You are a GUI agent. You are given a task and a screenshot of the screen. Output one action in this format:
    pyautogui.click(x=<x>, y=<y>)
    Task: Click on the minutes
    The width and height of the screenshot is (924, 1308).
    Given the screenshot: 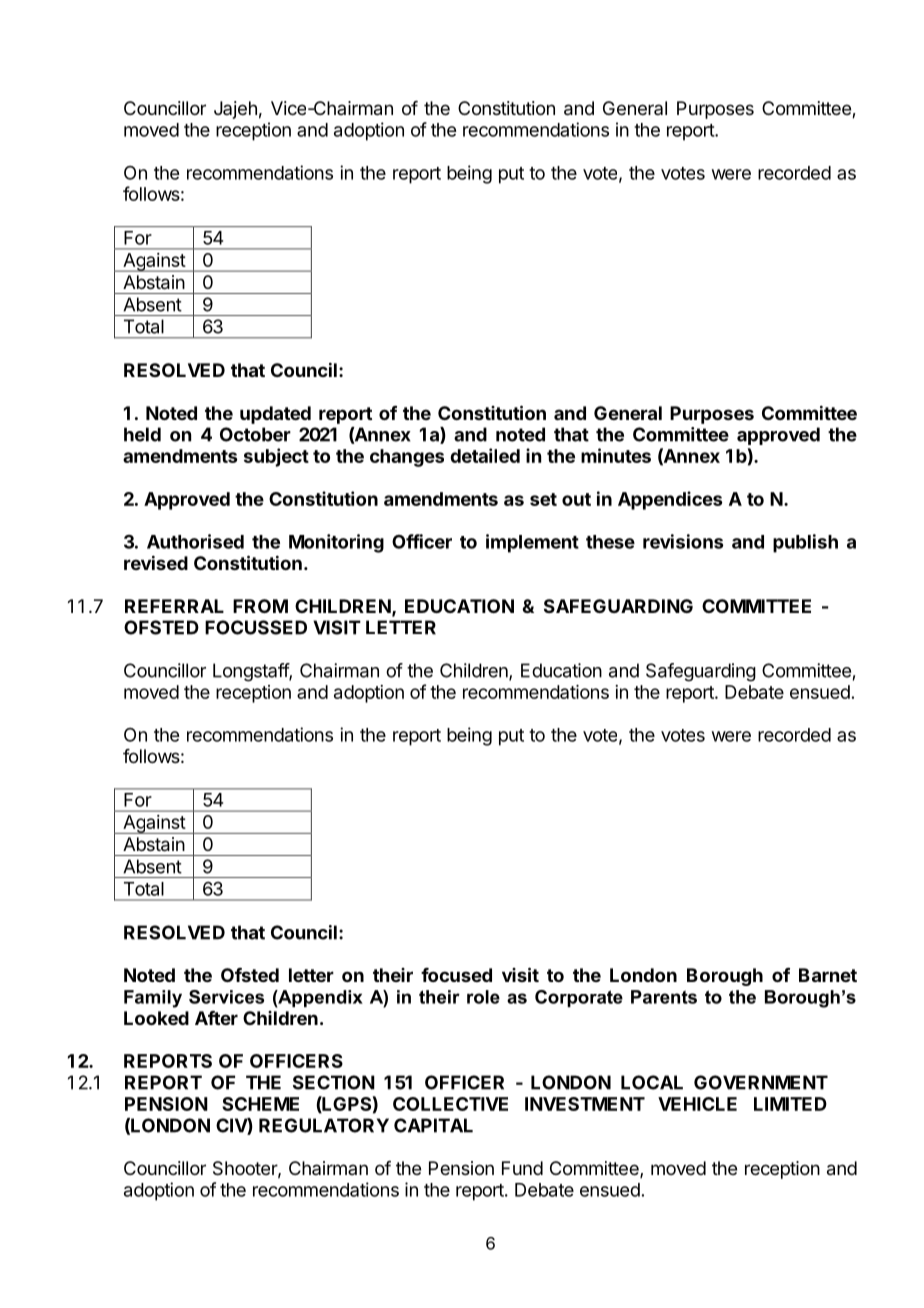 What is the action you would take?
    pyautogui.click(x=616, y=455)
